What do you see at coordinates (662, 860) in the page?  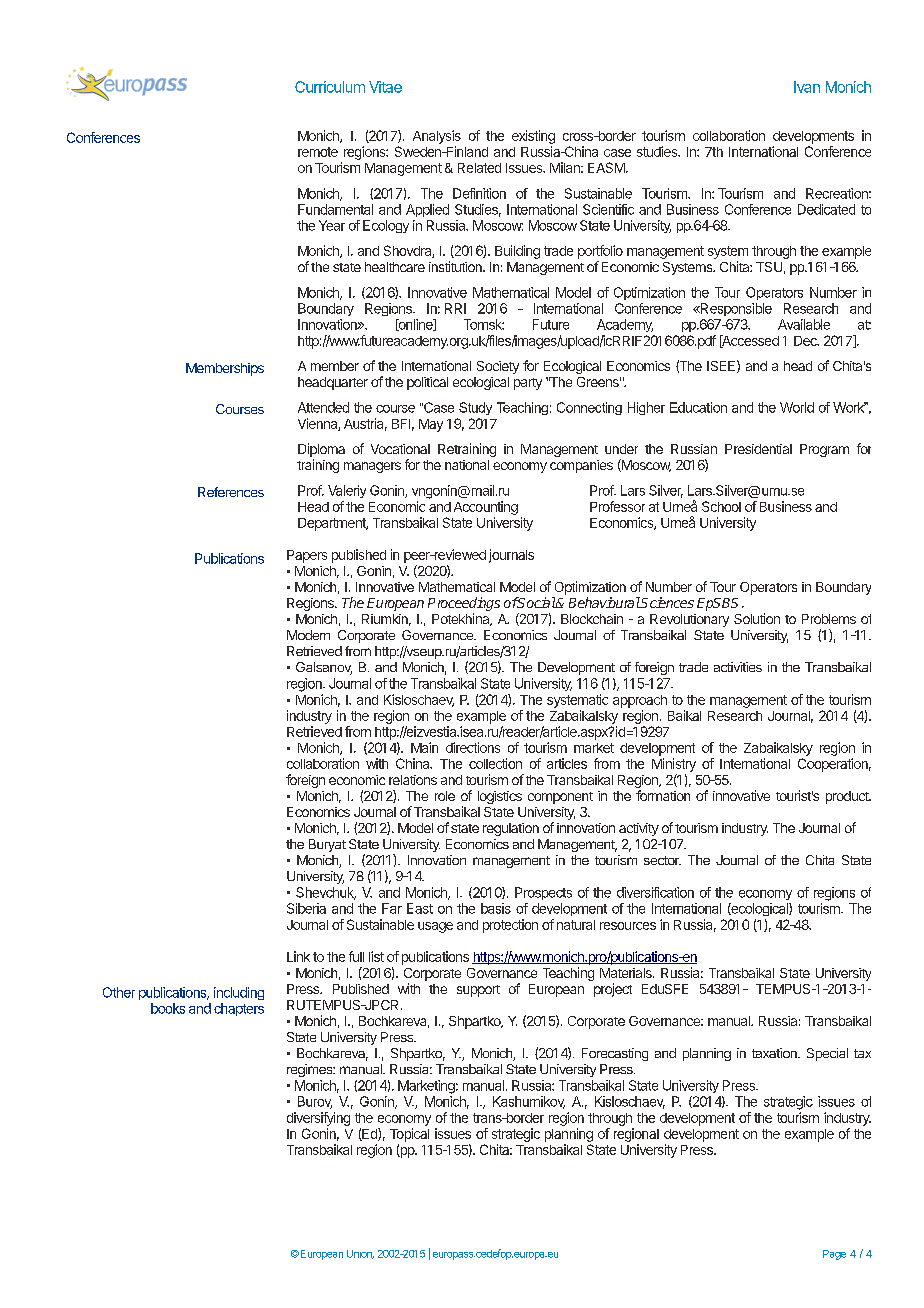 I see `sector` at bounding box center [662, 860].
